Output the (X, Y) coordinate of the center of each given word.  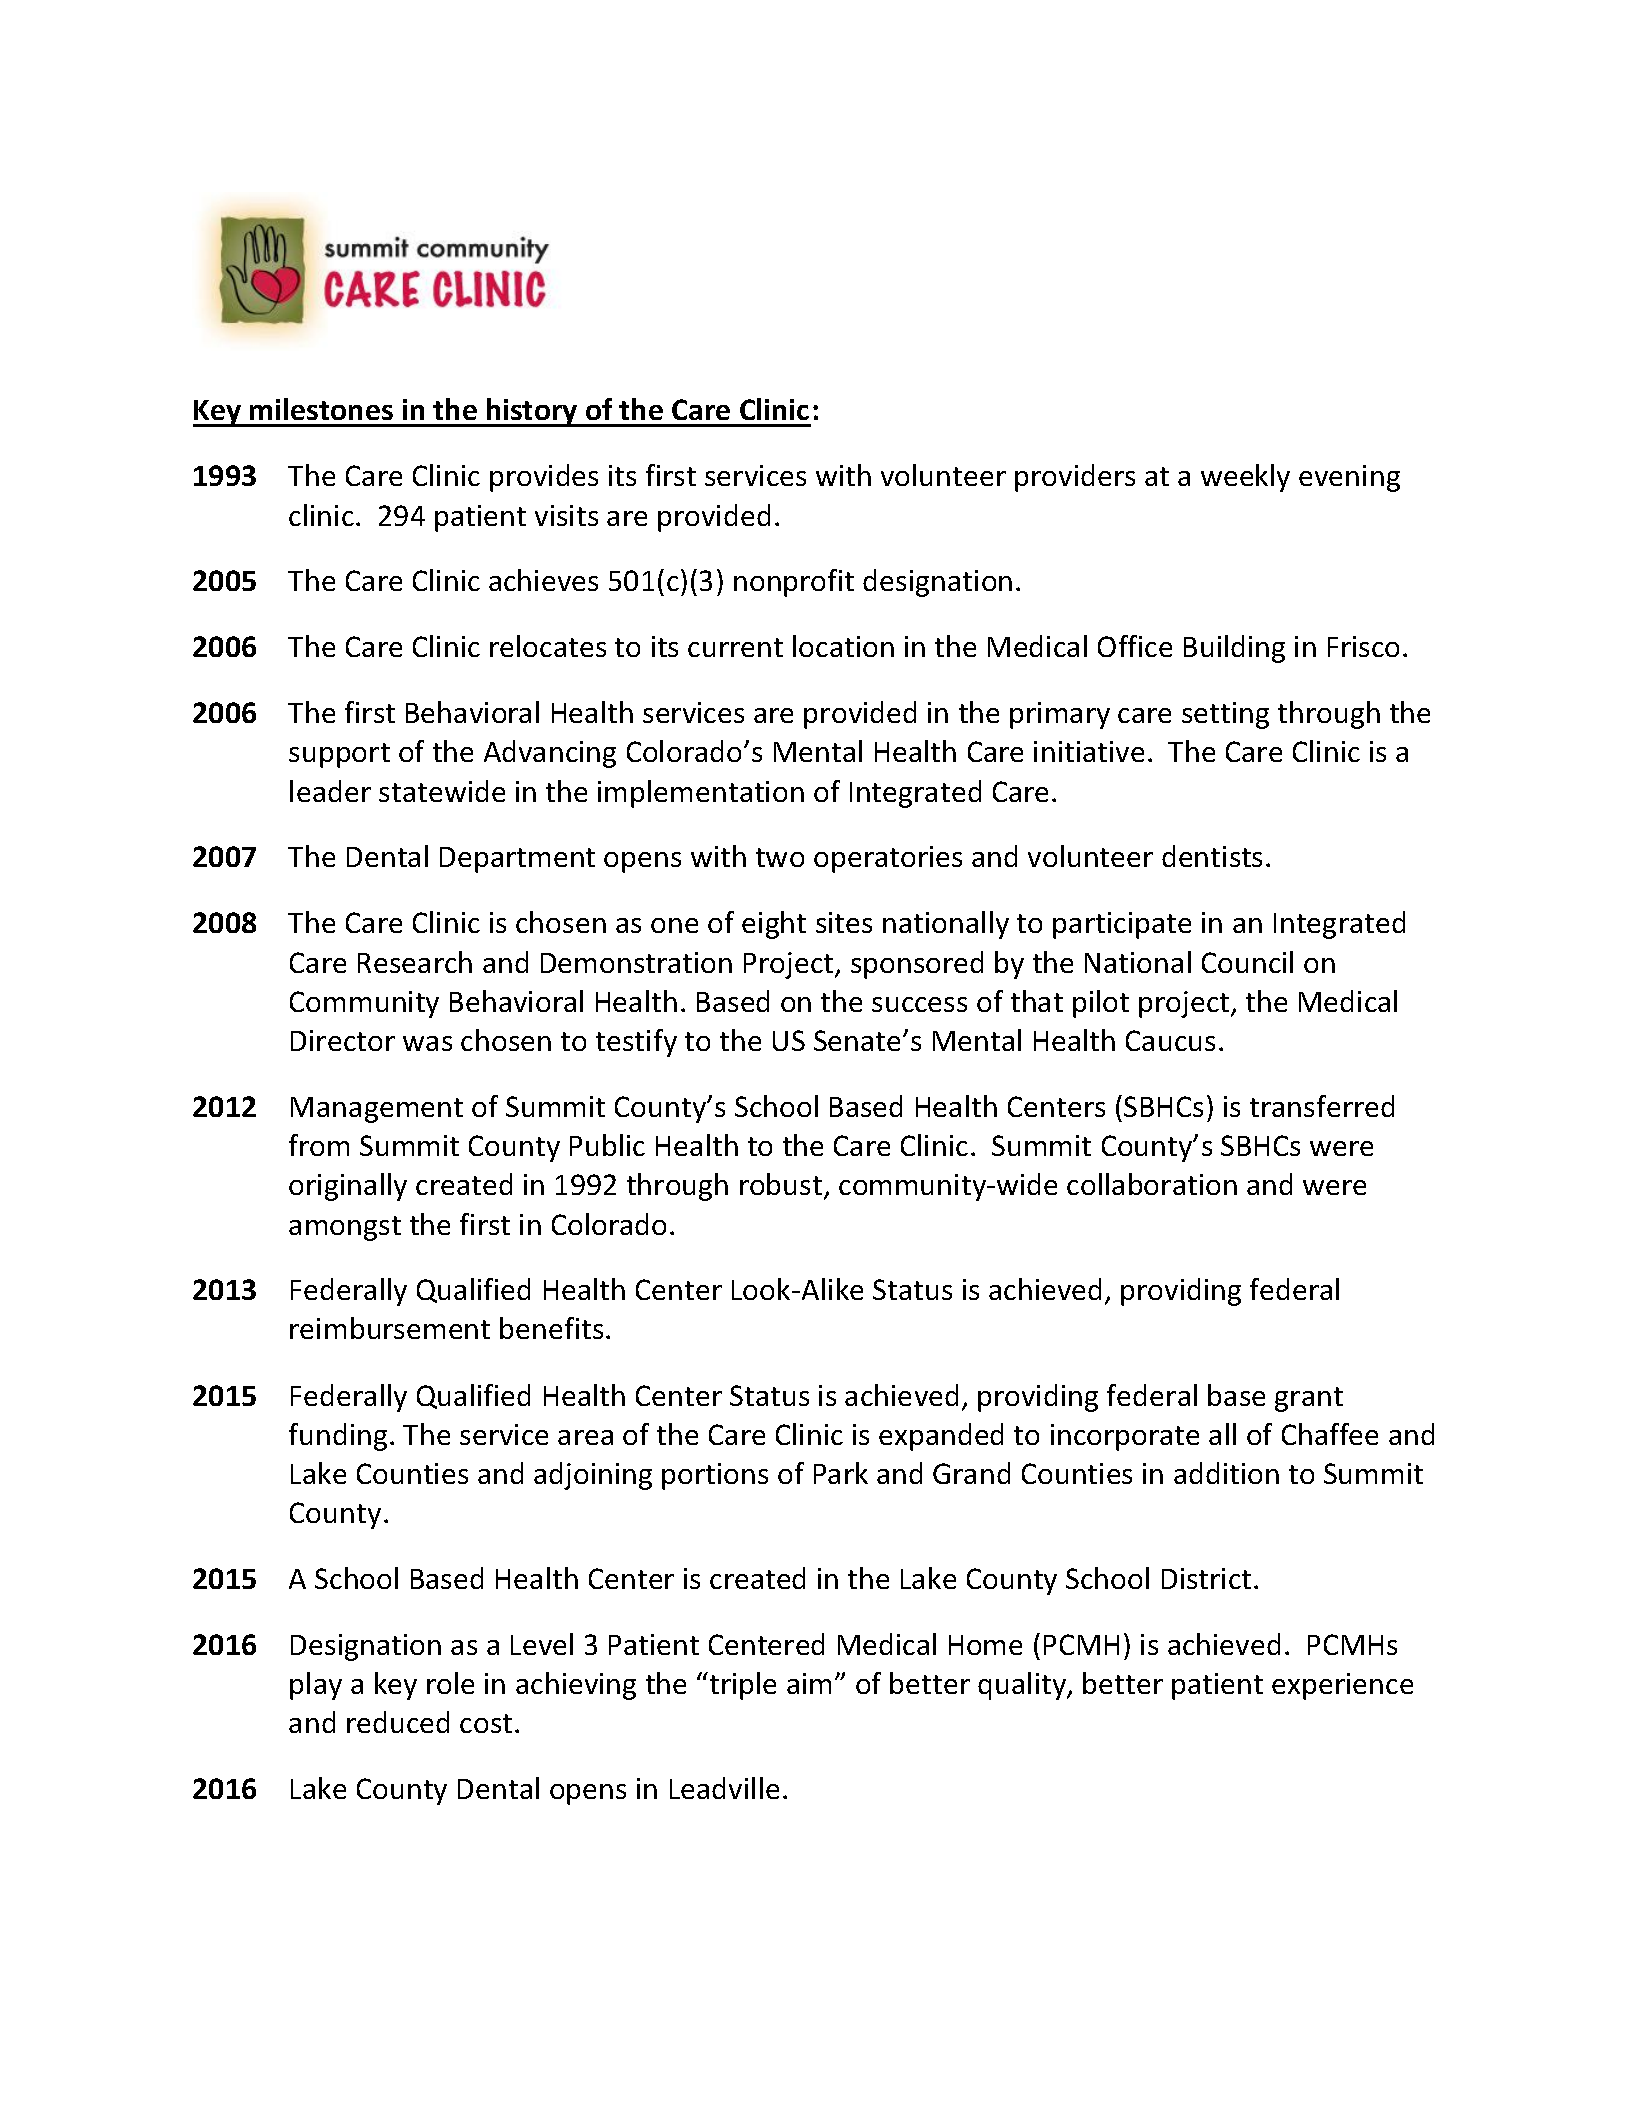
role (450, 1683)
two (780, 857)
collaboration (1152, 1184)
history (532, 412)
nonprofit (794, 583)
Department (517, 860)
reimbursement (390, 1328)
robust (781, 1184)
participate (1122, 925)
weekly (1245, 478)
